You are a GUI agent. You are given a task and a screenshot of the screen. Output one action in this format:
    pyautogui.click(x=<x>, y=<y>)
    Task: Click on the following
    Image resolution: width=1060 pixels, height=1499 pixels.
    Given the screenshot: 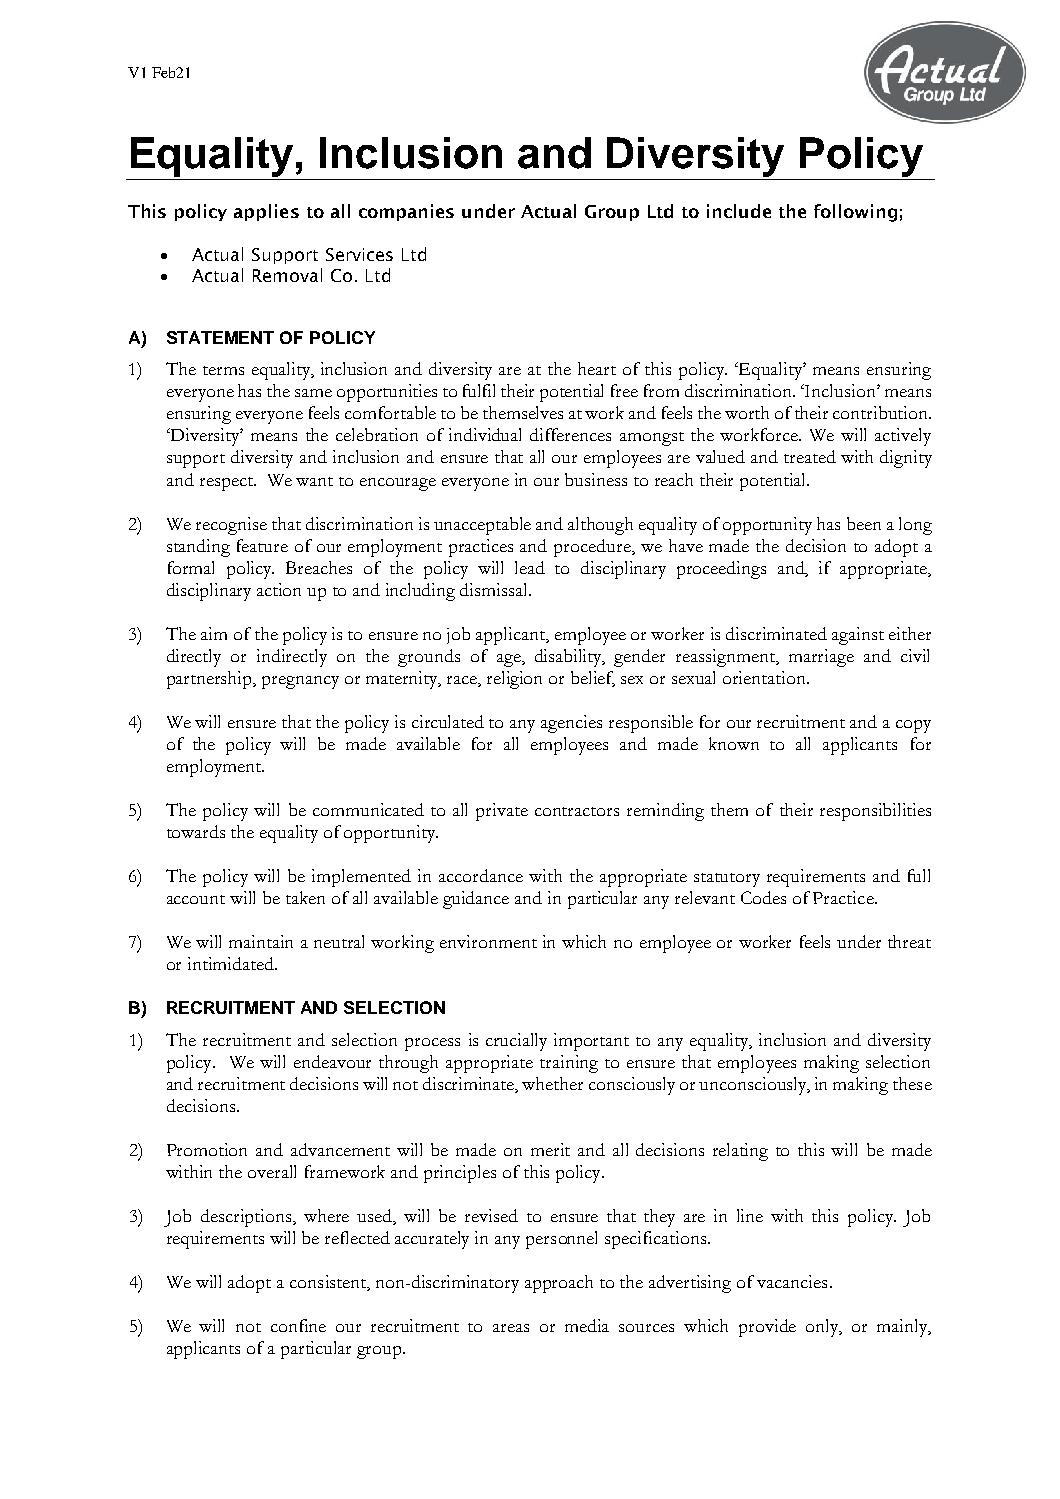 What is the action you would take?
    pyautogui.click(x=855, y=213)
